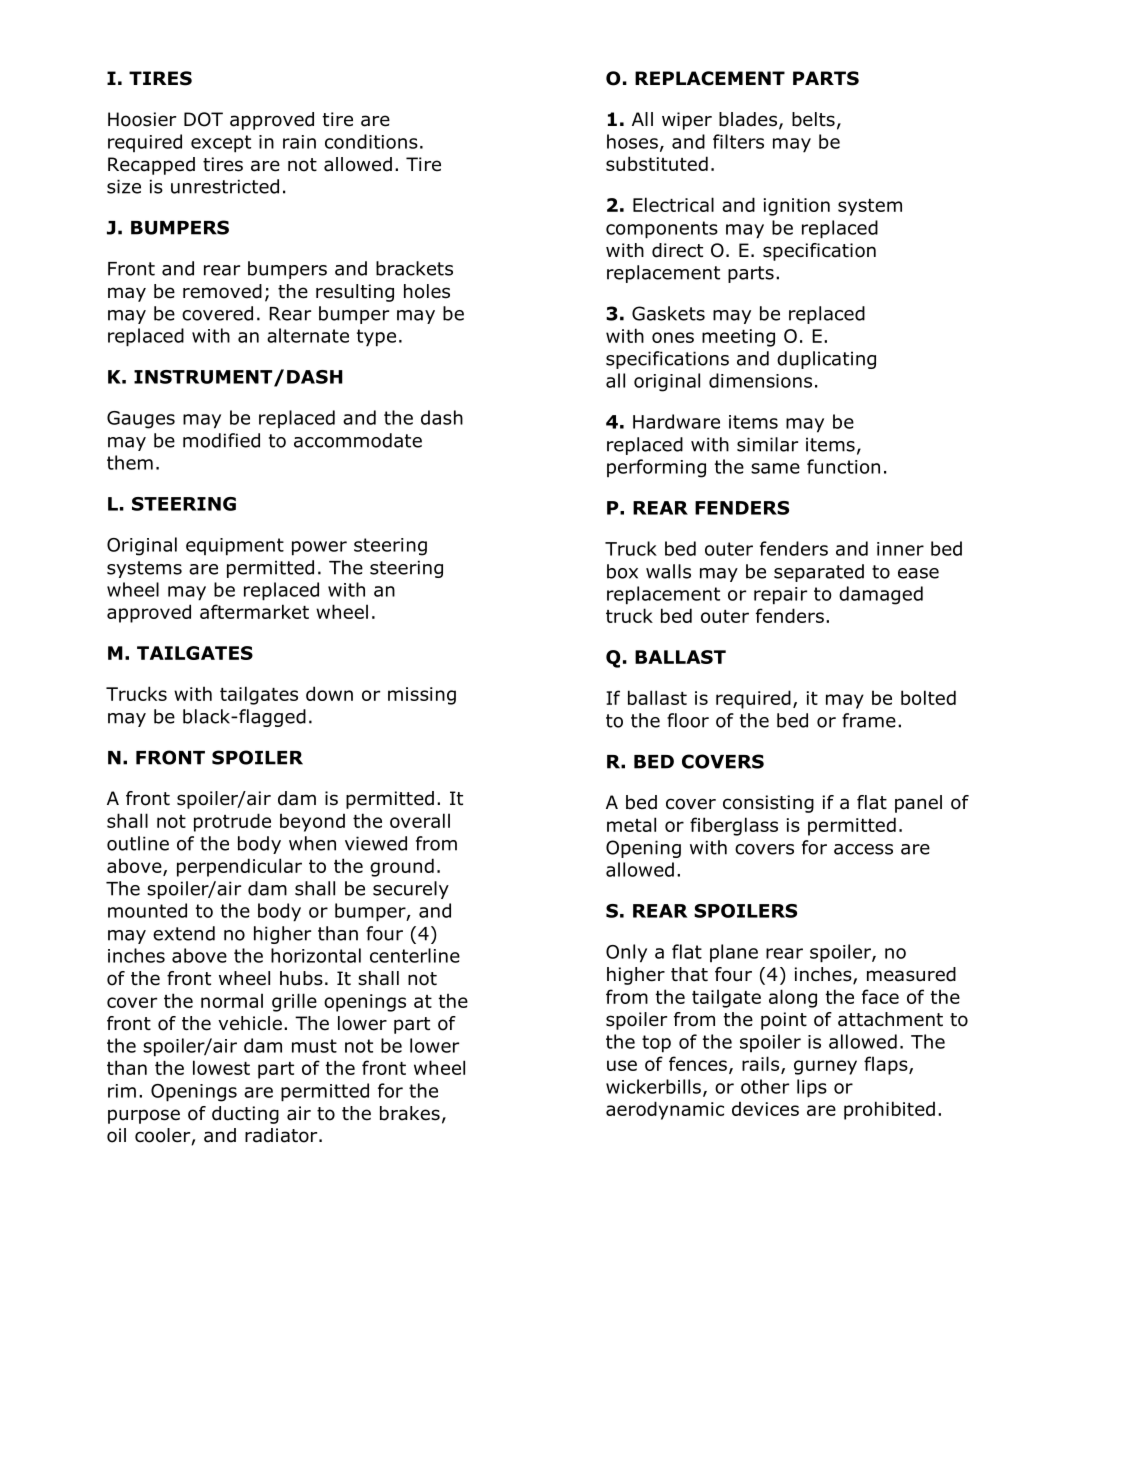 The image size is (1131, 1464). What do you see at coordinates (221, 1067) in the page?
I see `lowest` at bounding box center [221, 1067].
